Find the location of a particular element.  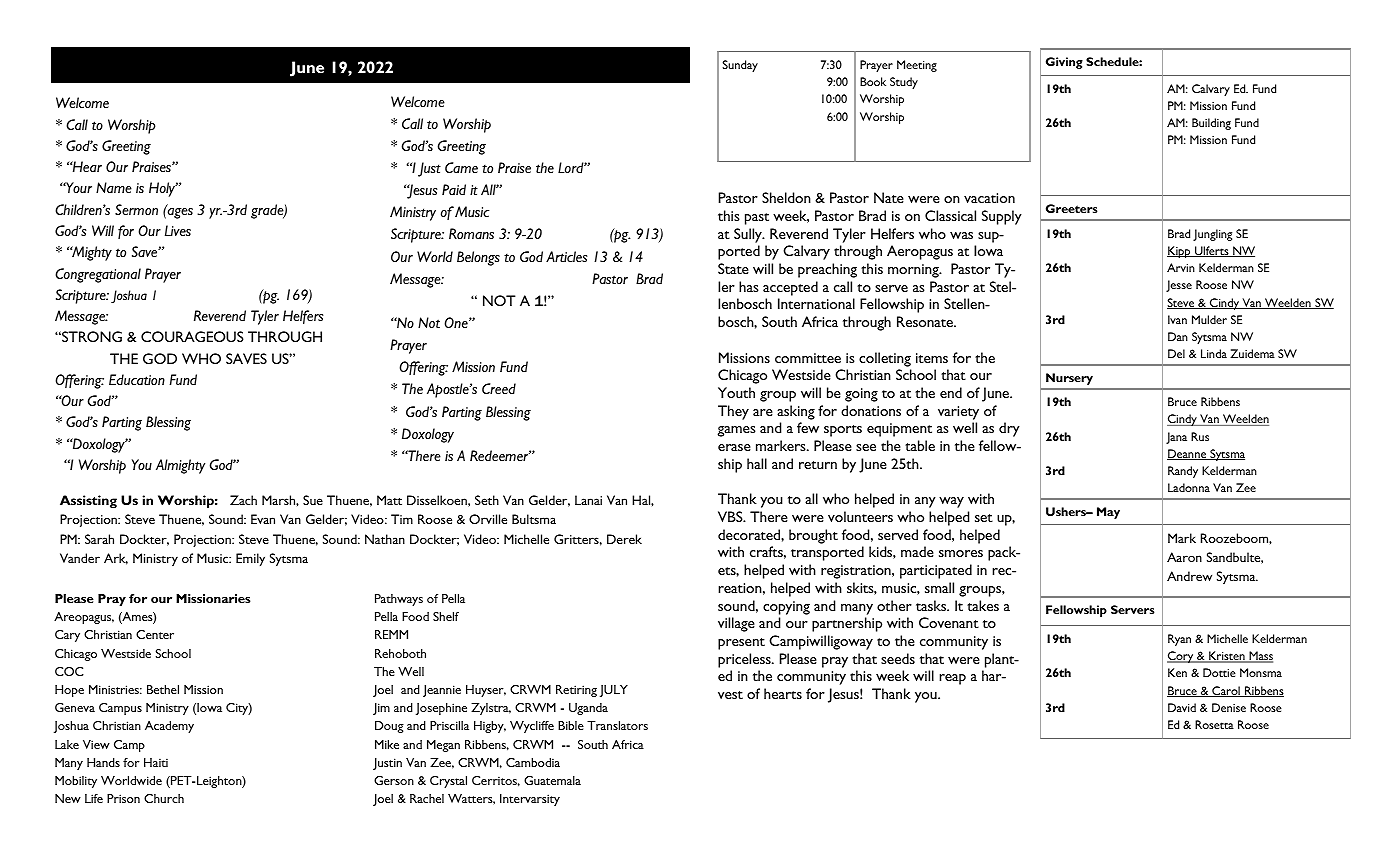

Sully is located at coordinates (749, 235).
